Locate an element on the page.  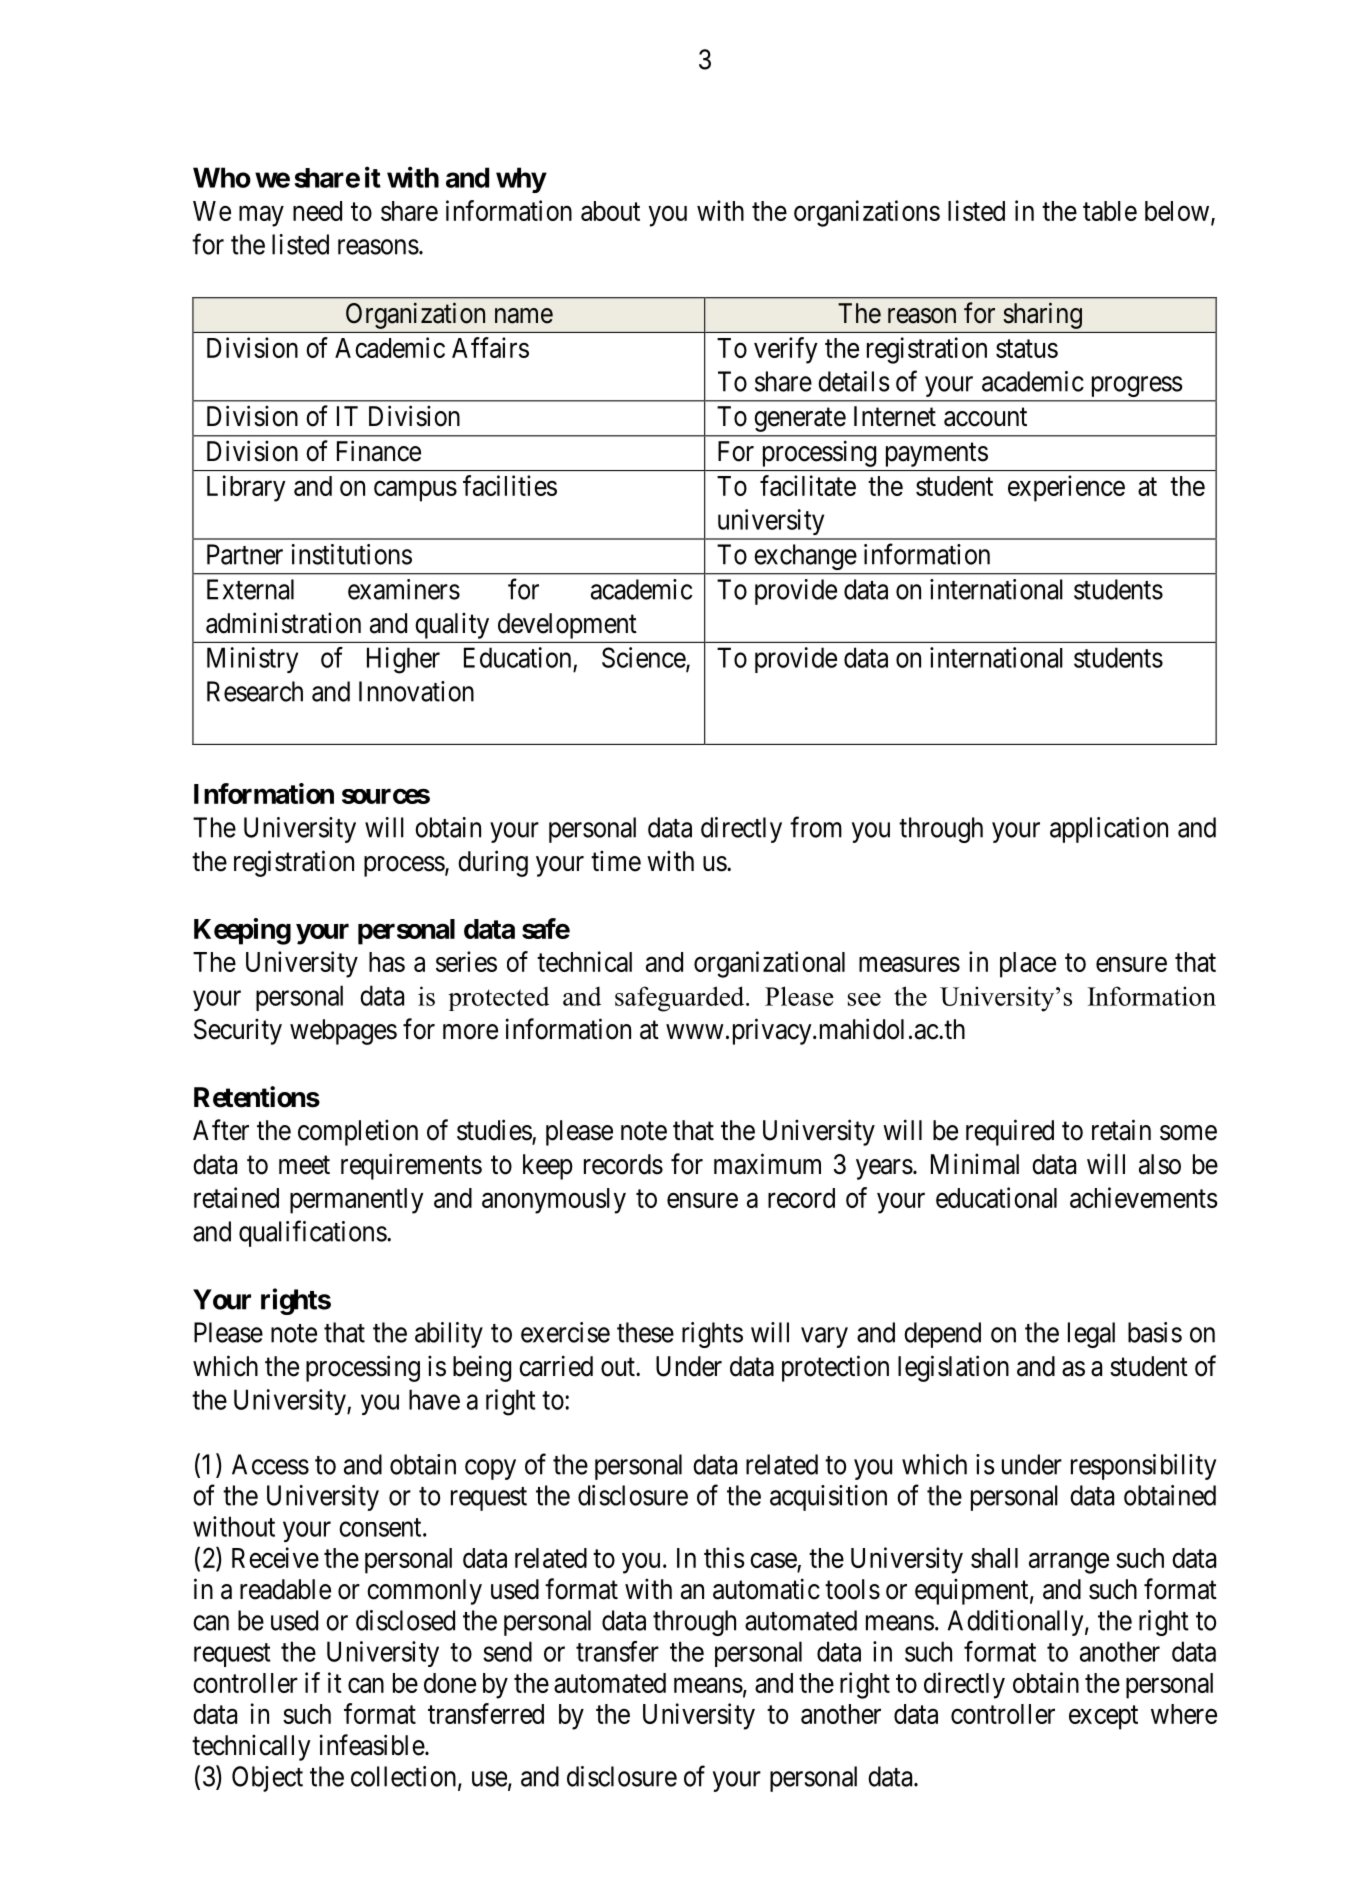
table is located at coordinates (1110, 211).
